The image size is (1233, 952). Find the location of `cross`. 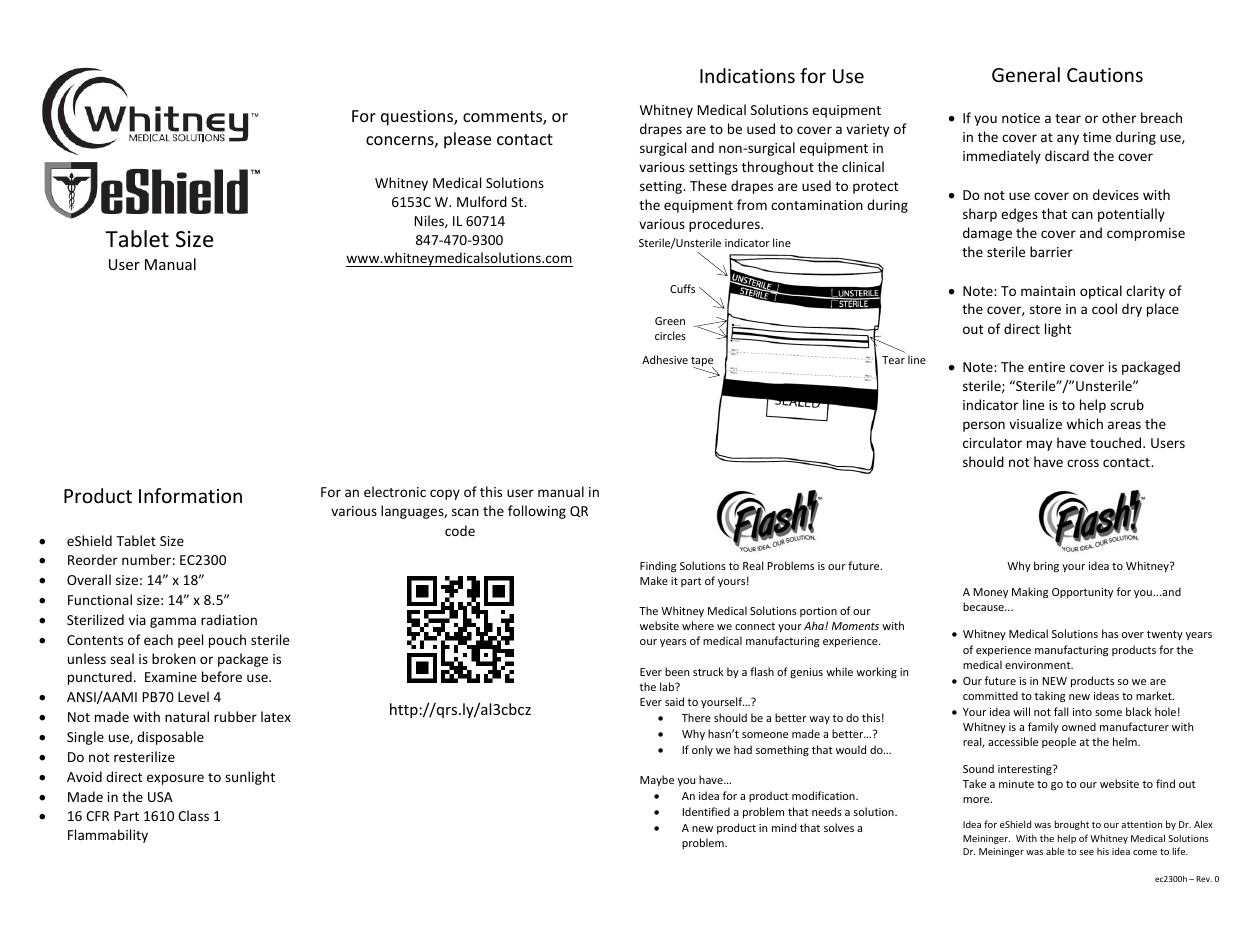

cross is located at coordinates (1083, 463).
